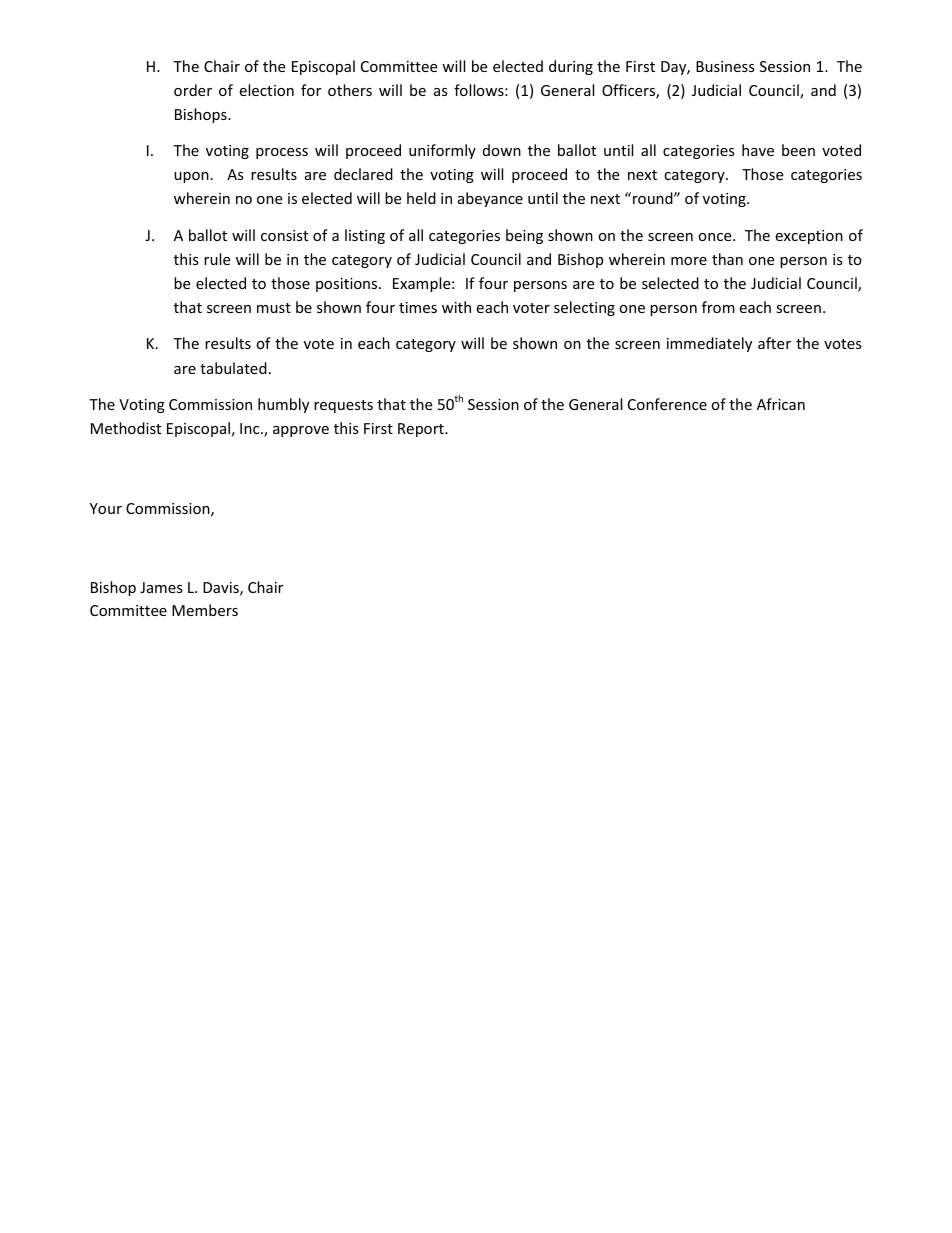 This screenshot has width=952, height=1233. I want to click on others, so click(350, 90).
